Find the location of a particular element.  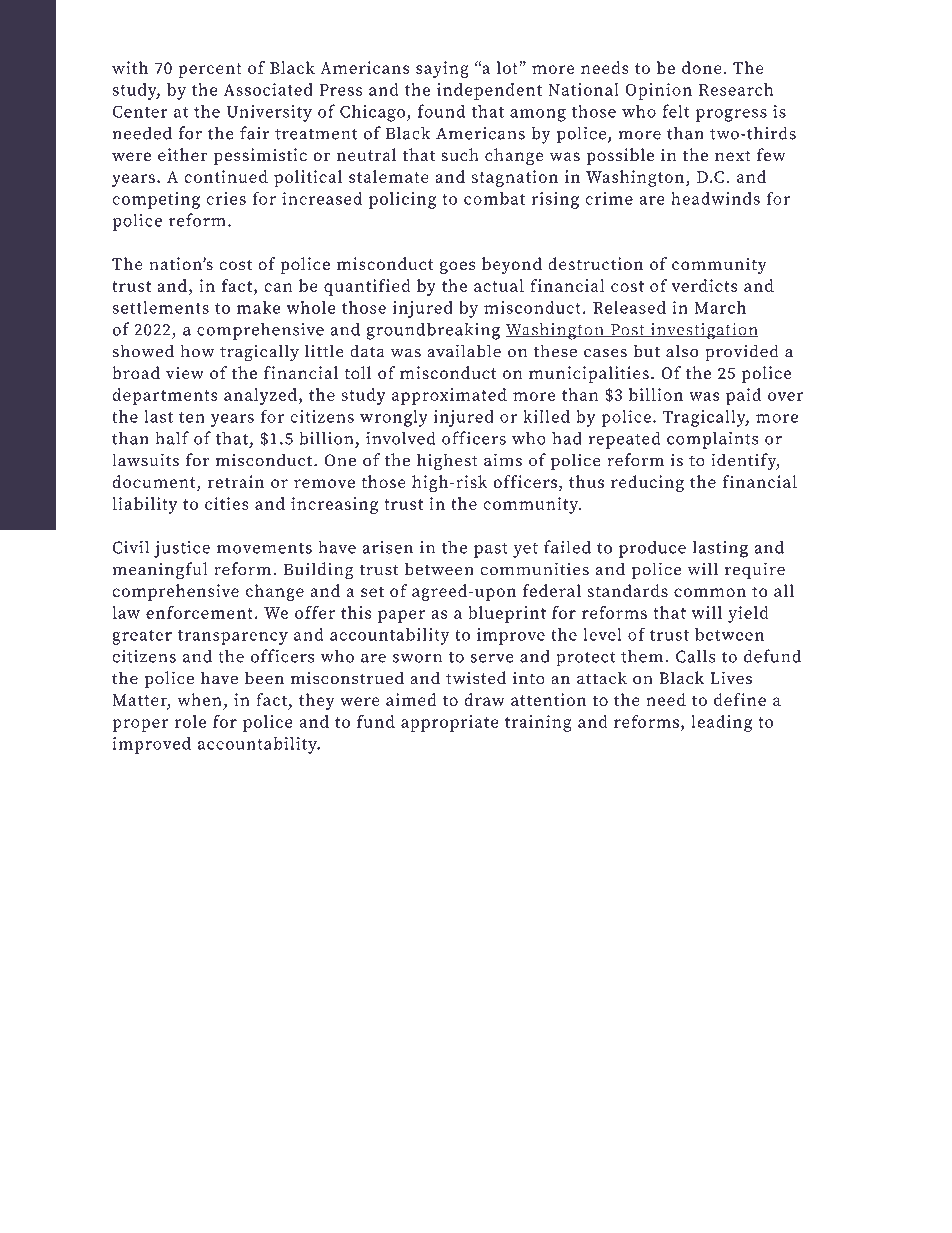

paid is located at coordinates (743, 396).
